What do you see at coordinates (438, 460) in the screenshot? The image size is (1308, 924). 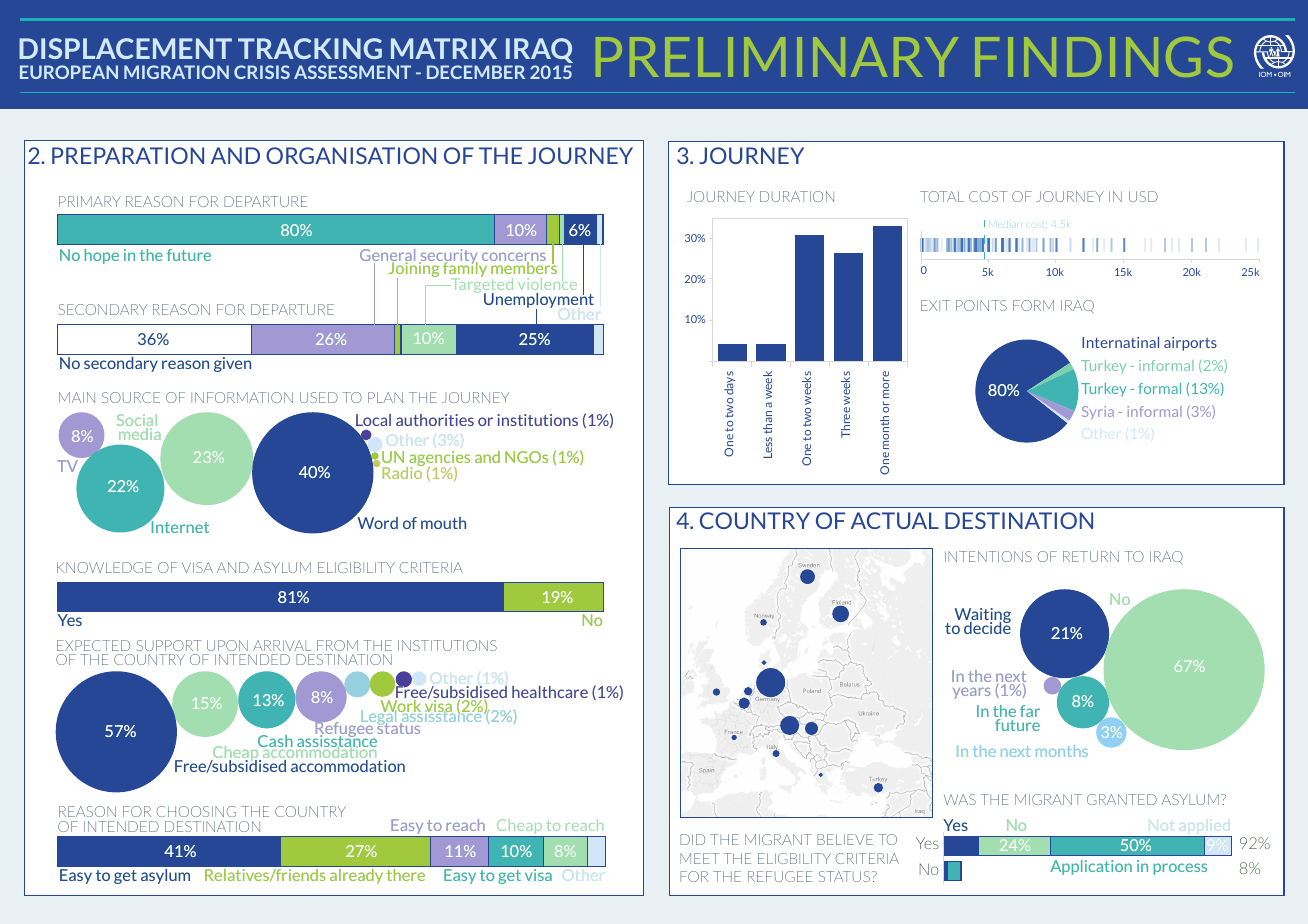 I see `agencies` at bounding box center [438, 460].
